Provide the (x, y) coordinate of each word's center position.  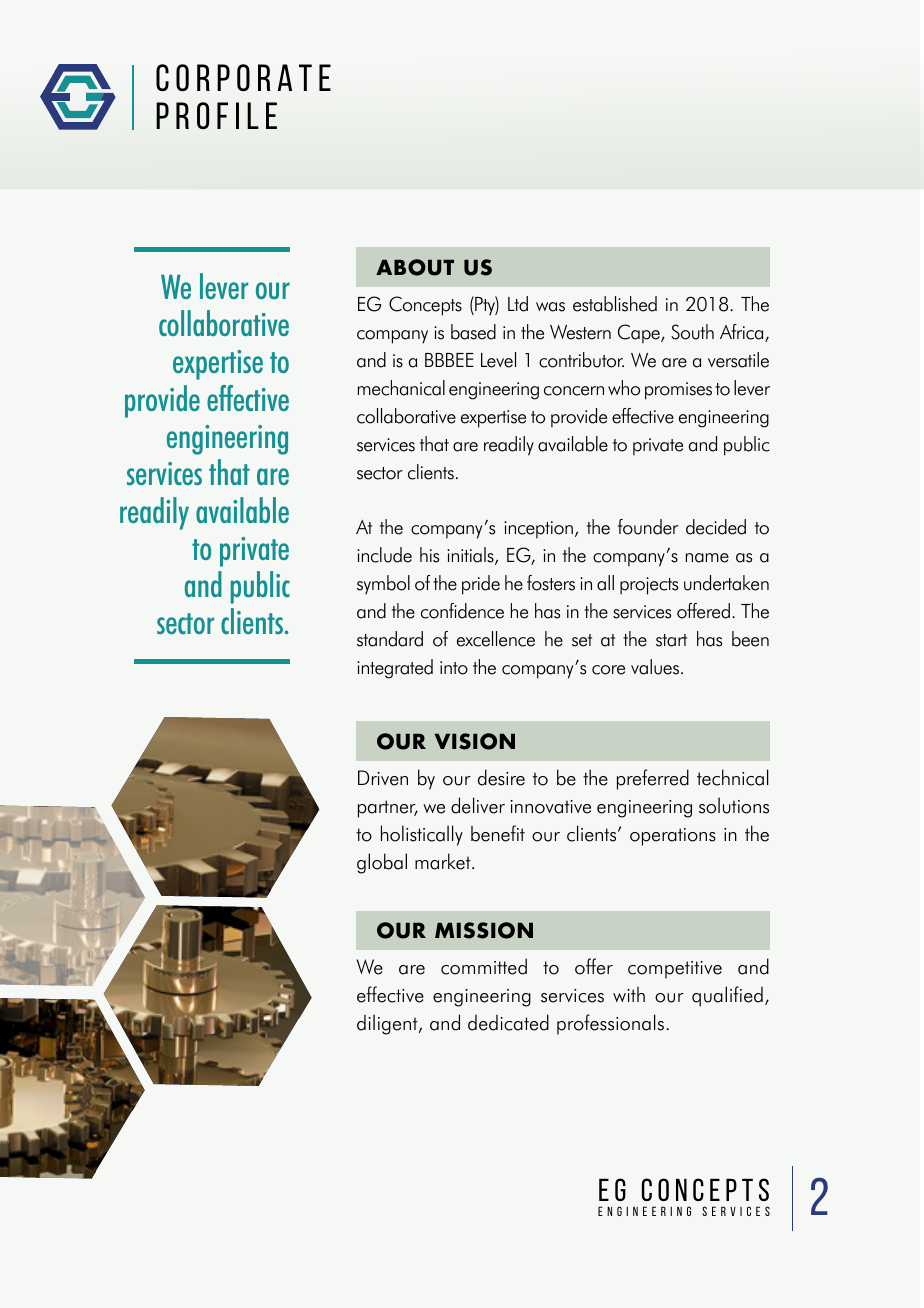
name (707, 558)
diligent (388, 1024)
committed (484, 966)
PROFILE (216, 115)
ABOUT (415, 267)
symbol (383, 585)
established (615, 304)
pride (481, 585)
